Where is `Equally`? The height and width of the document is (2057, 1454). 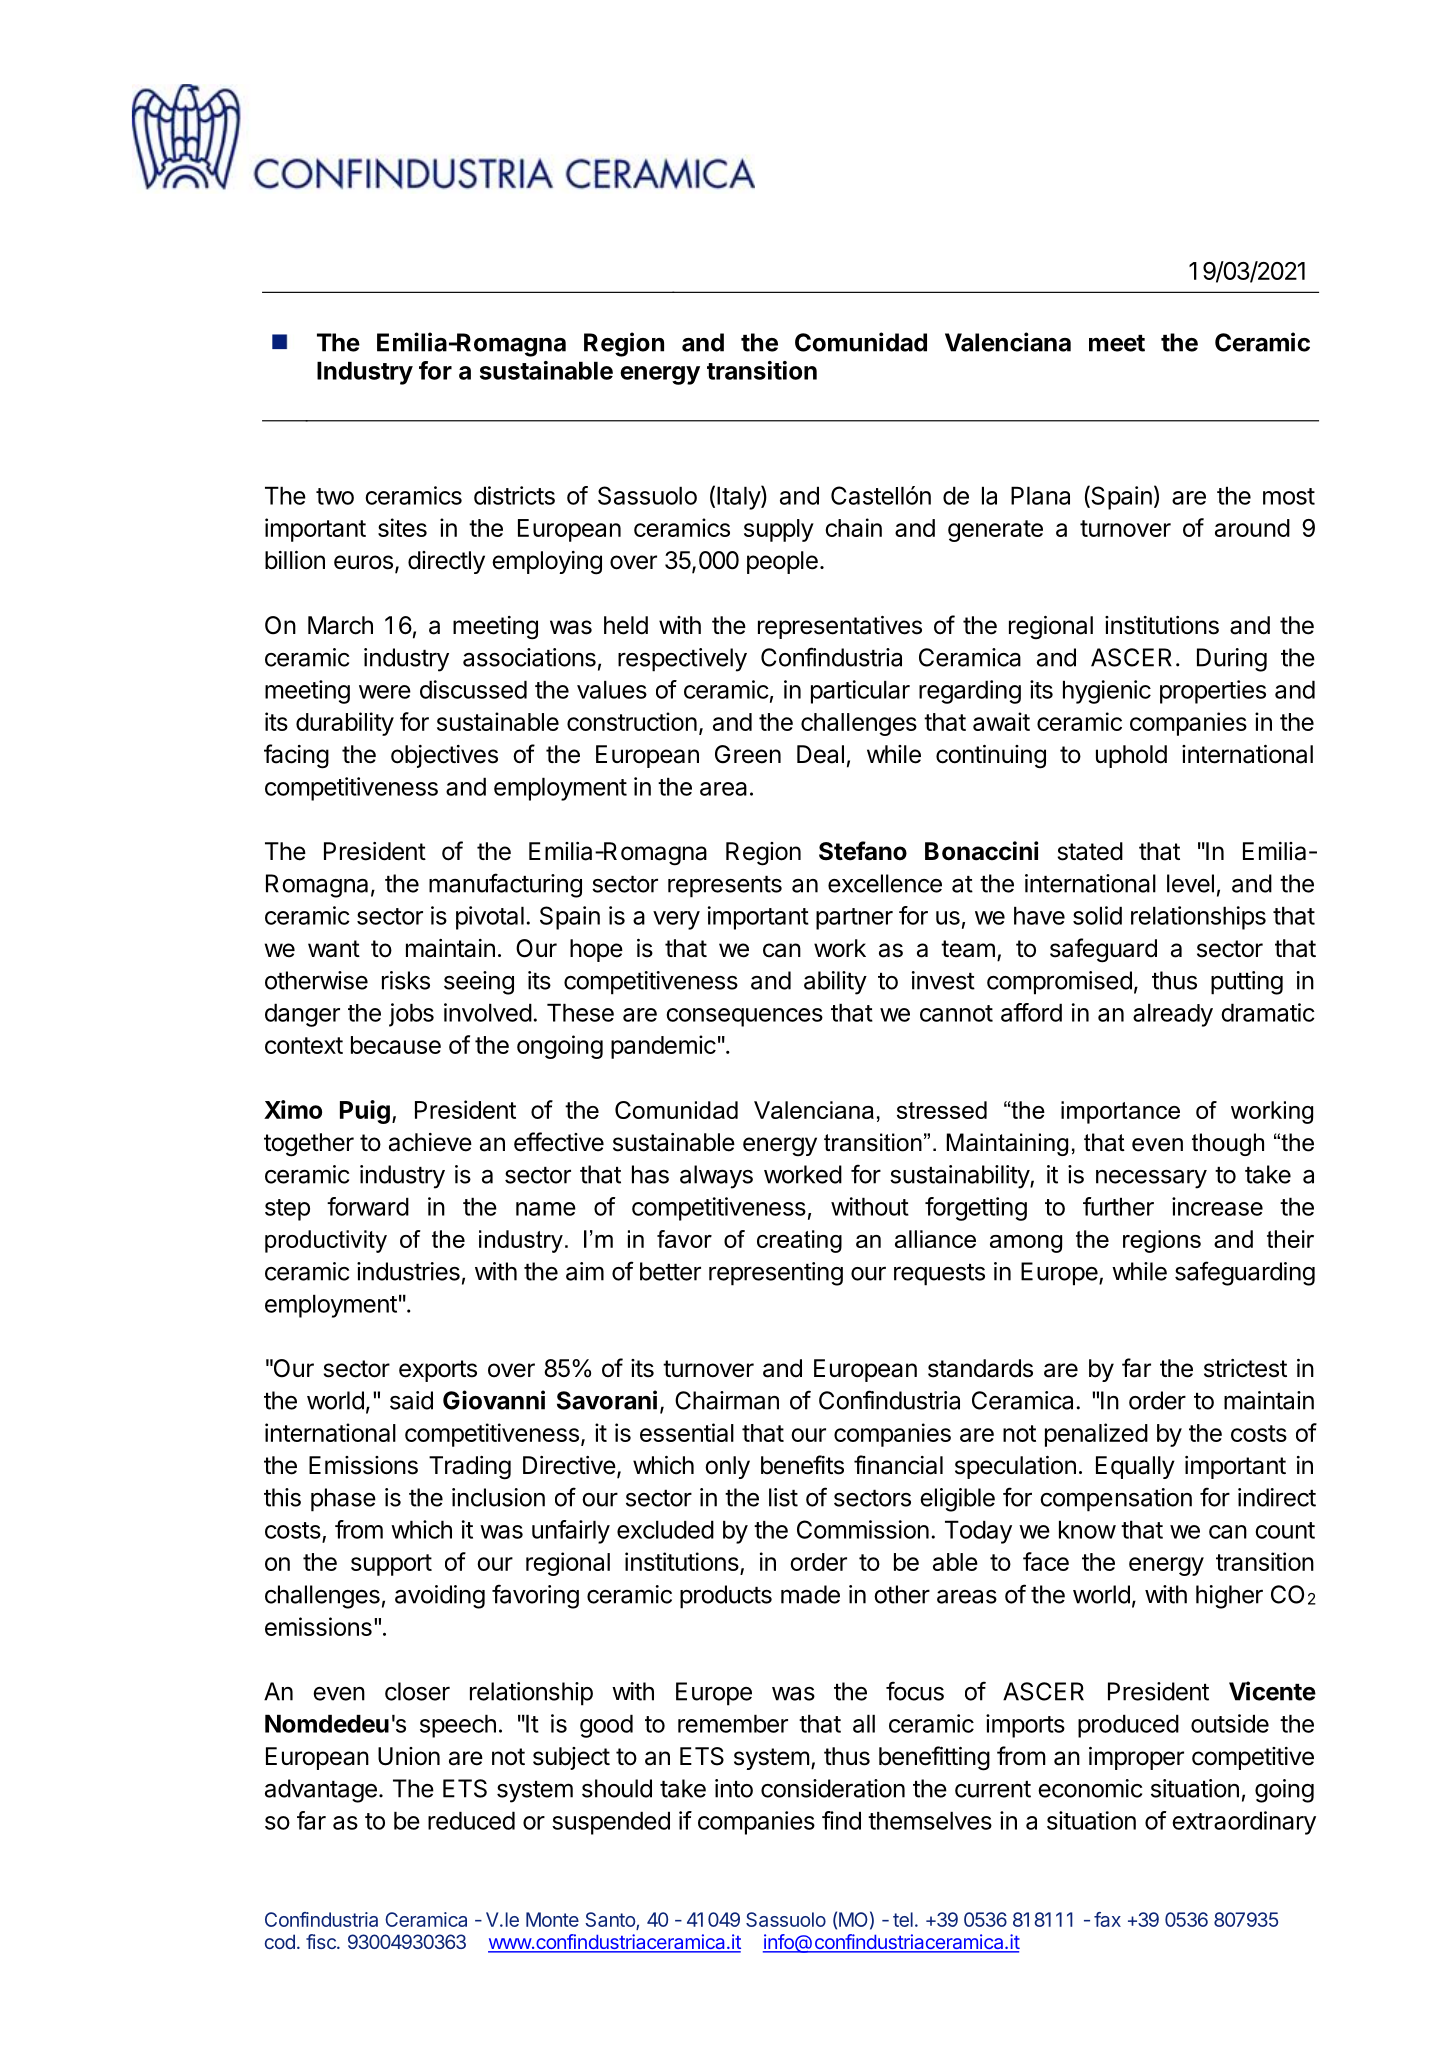
Equally is located at coordinates (1135, 1467).
